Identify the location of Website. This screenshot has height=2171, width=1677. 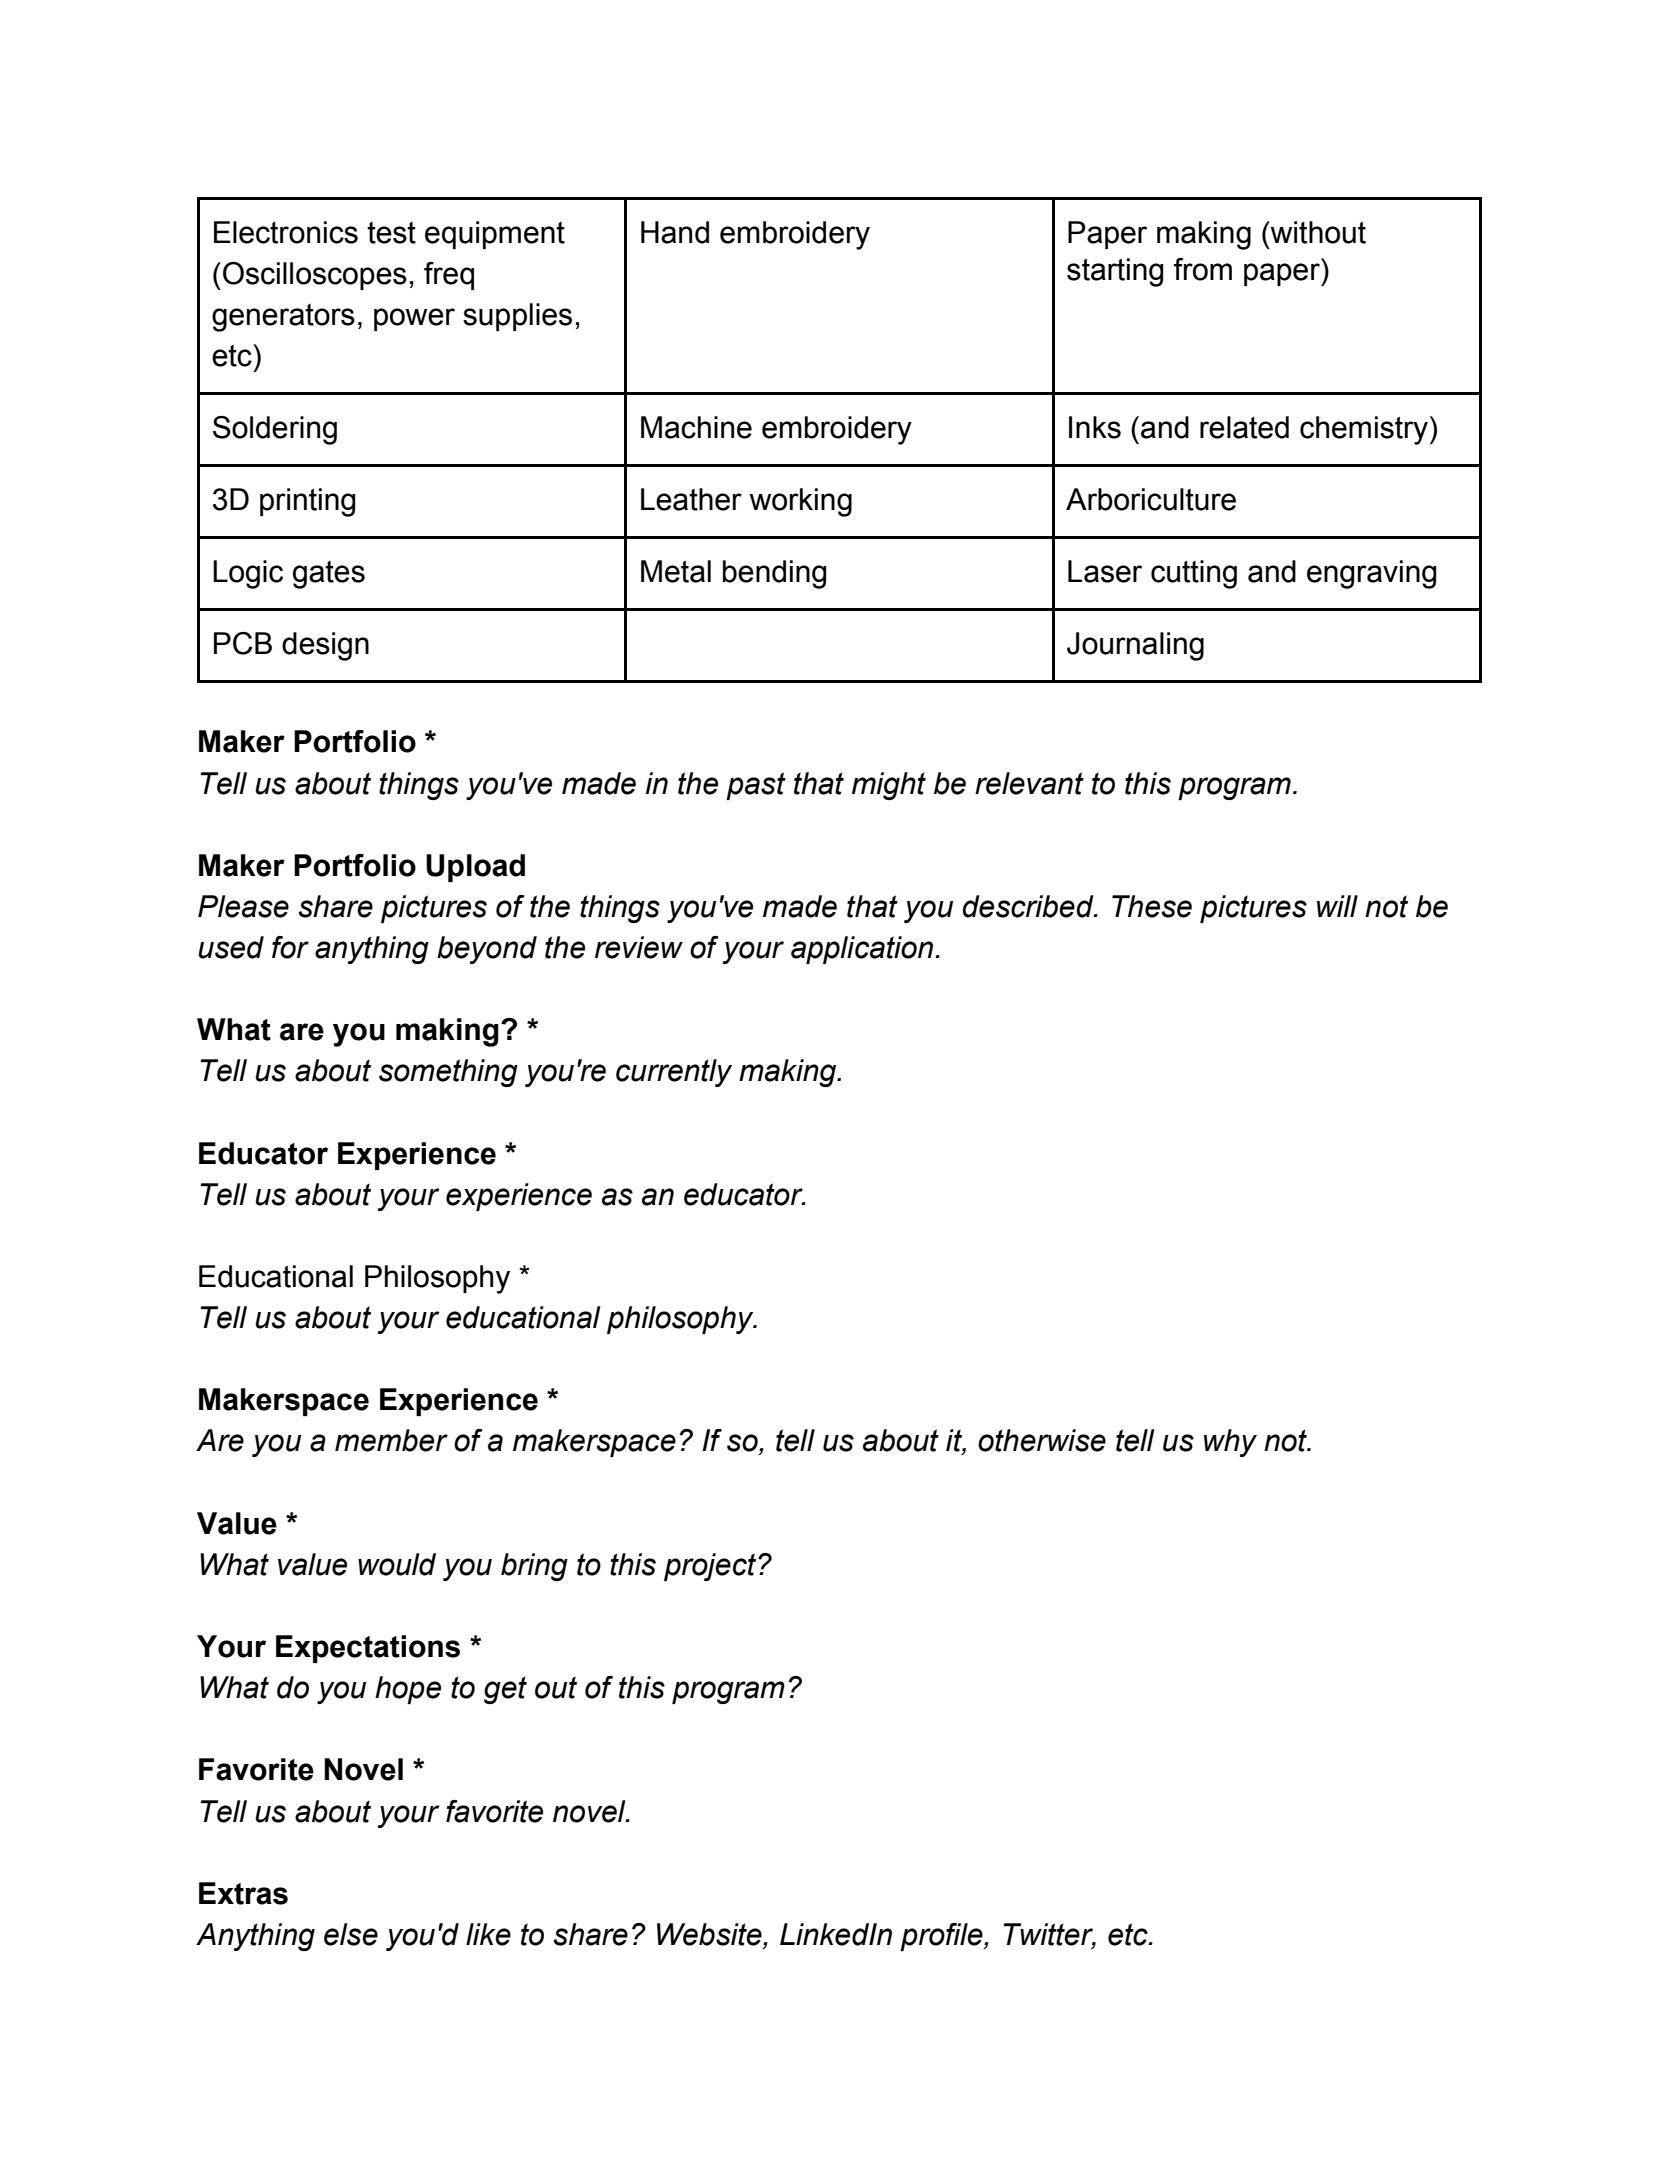
(710, 1935).
